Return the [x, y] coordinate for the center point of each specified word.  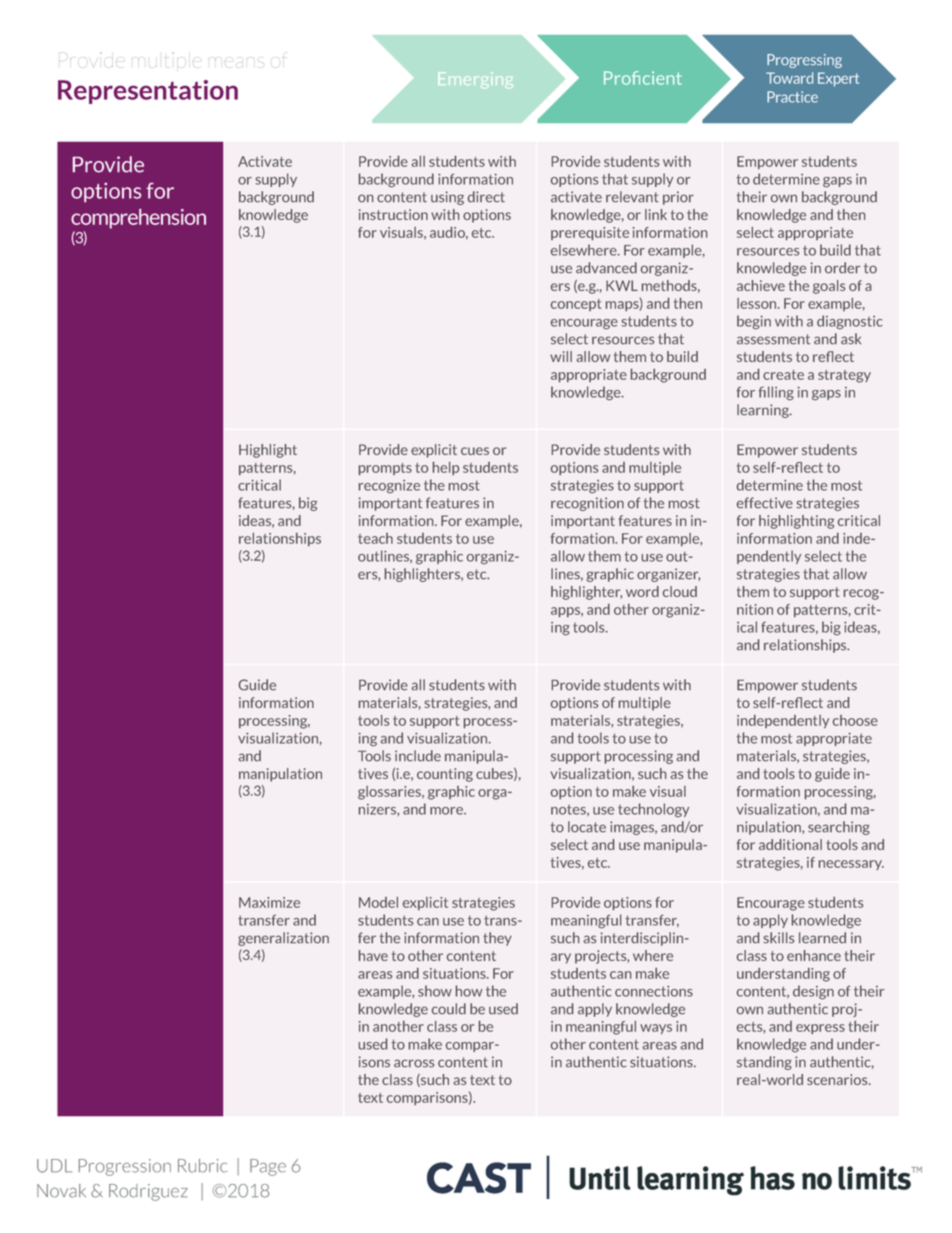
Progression [125, 1167]
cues [475, 451]
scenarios [838, 1079]
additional [790, 844]
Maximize [269, 902]
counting [445, 775]
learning [764, 411]
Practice [792, 97]
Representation [148, 92]
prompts [385, 469]
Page [268, 1167]
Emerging [475, 80]
